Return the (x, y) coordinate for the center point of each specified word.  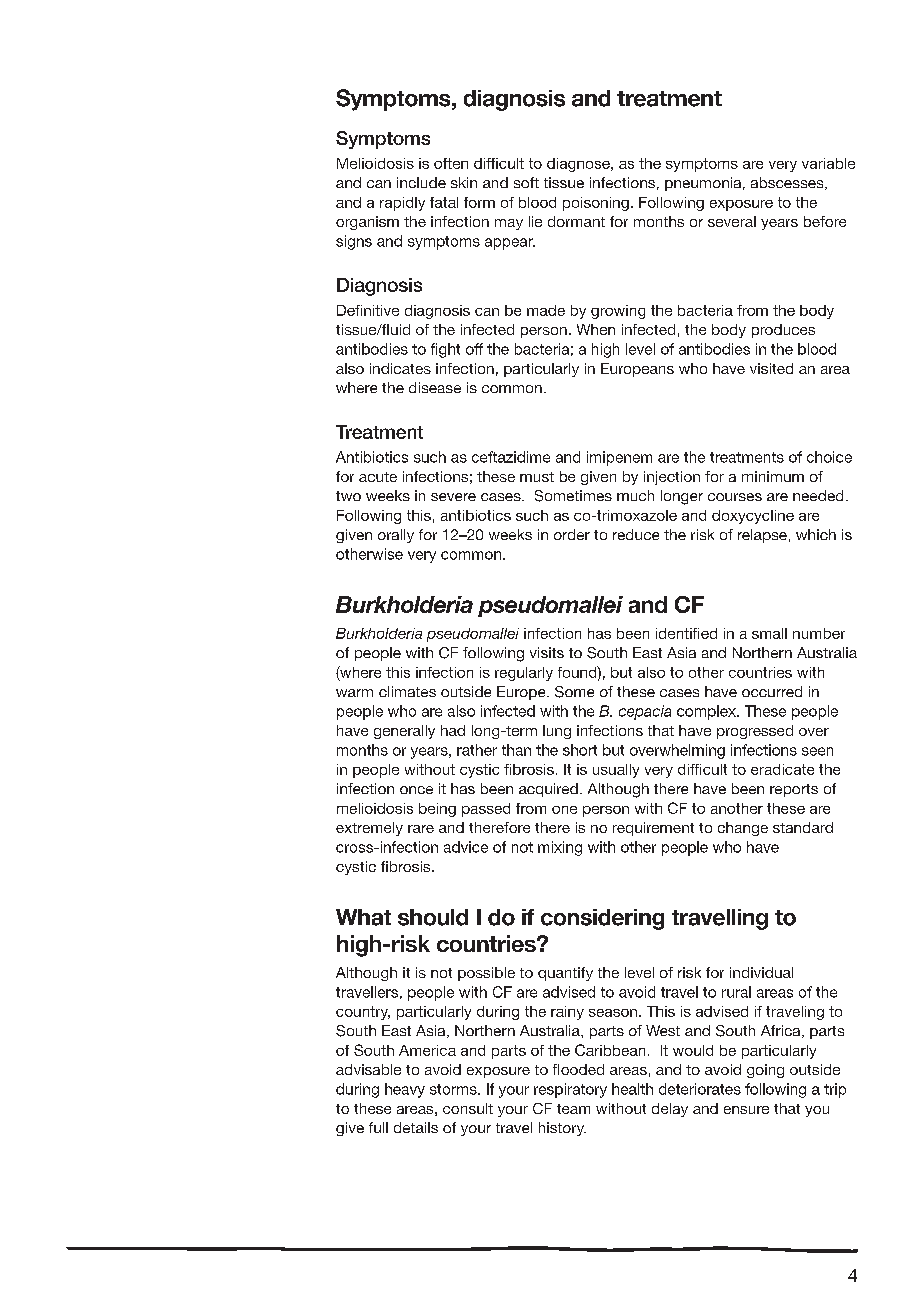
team (573, 1109)
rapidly (402, 204)
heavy (405, 1090)
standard (803, 827)
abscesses (788, 183)
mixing (560, 848)
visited (771, 368)
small (769, 633)
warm (354, 693)
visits (547, 652)
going (765, 1071)
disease (435, 387)
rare (421, 829)
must (537, 477)
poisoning (596, 204)
